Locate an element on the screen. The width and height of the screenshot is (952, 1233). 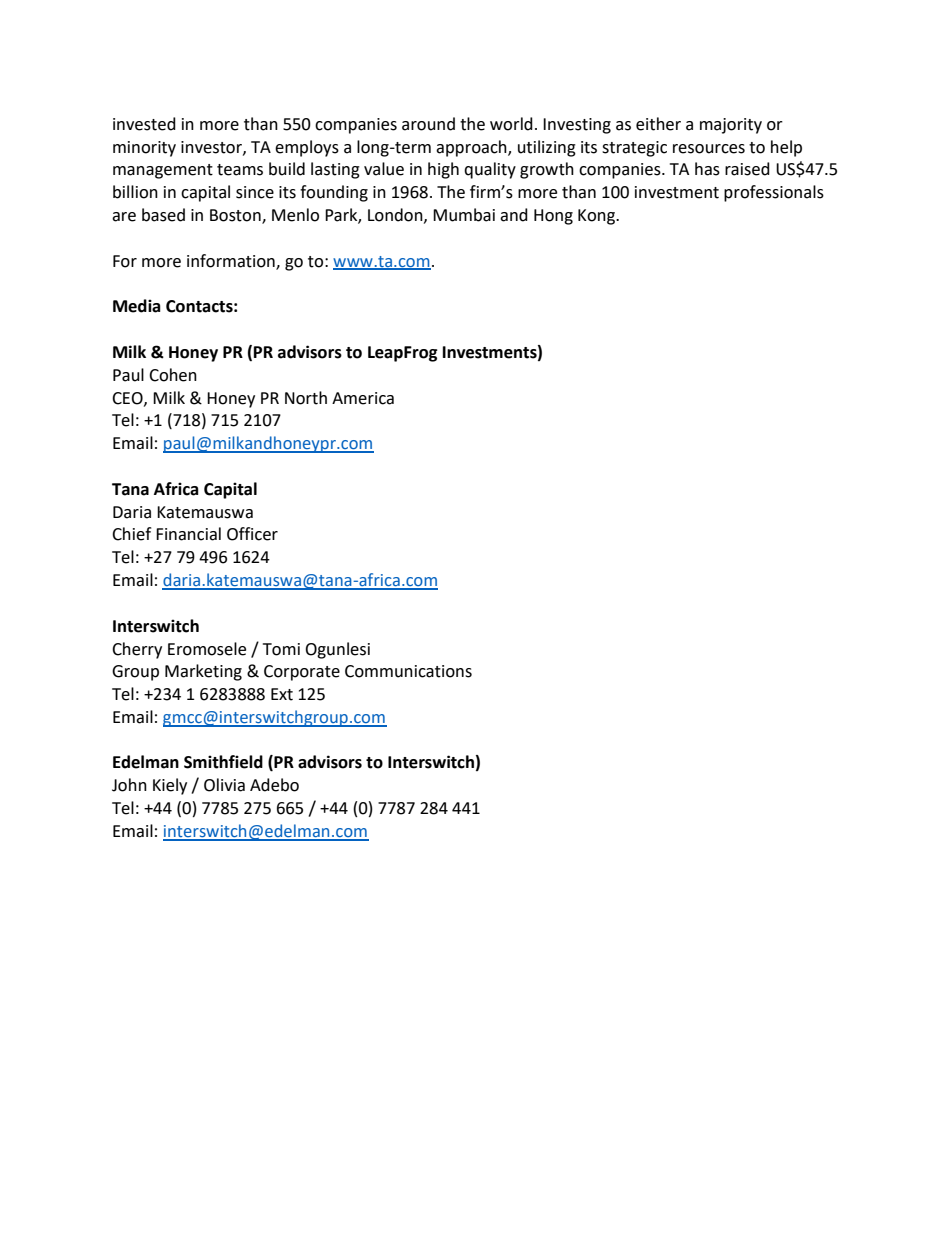
America is located at coordinates (363, 398).
